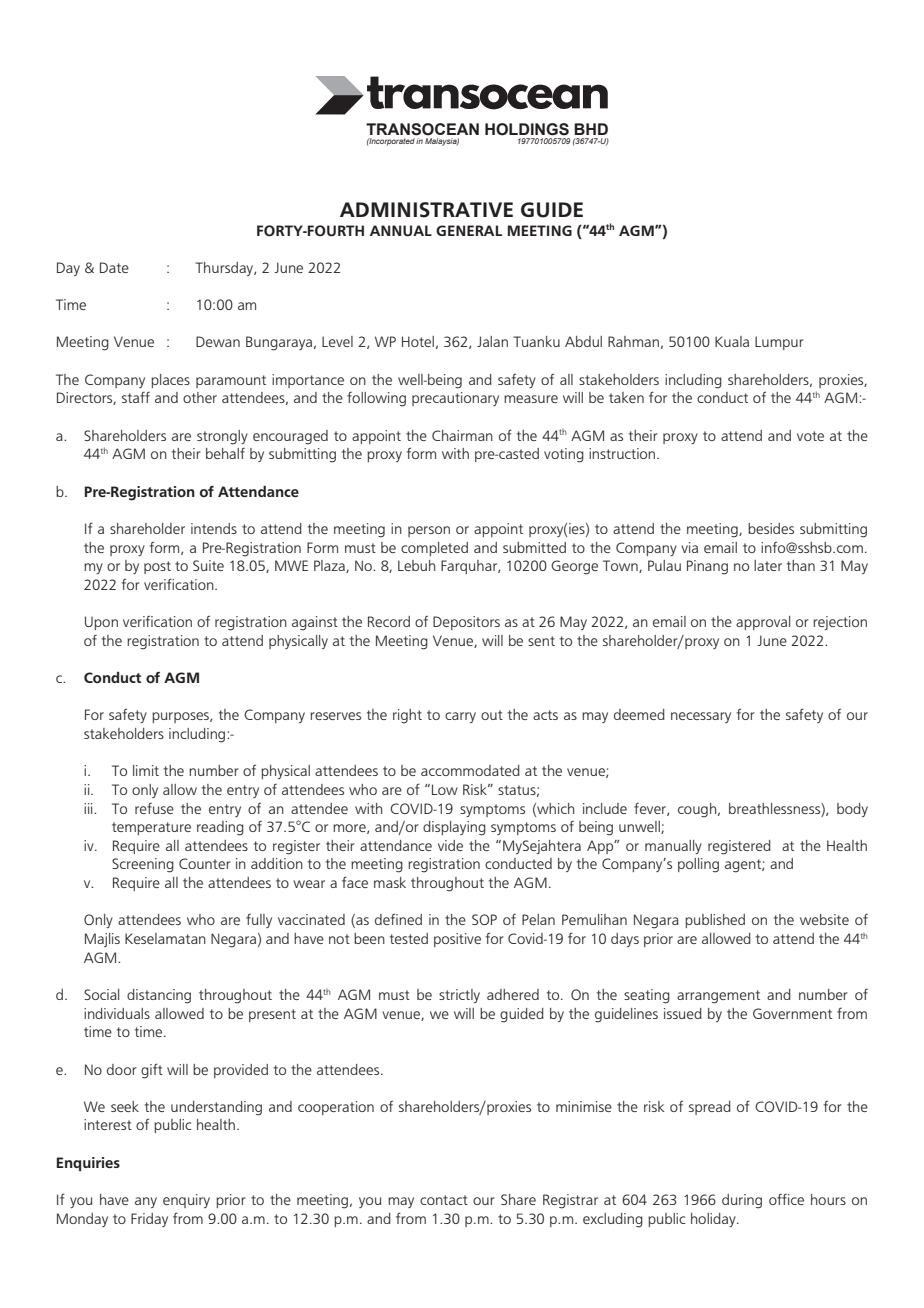  What do you see at coordinates (170, 381) in the document?
I see `places` at bounding box center [170, 381].
